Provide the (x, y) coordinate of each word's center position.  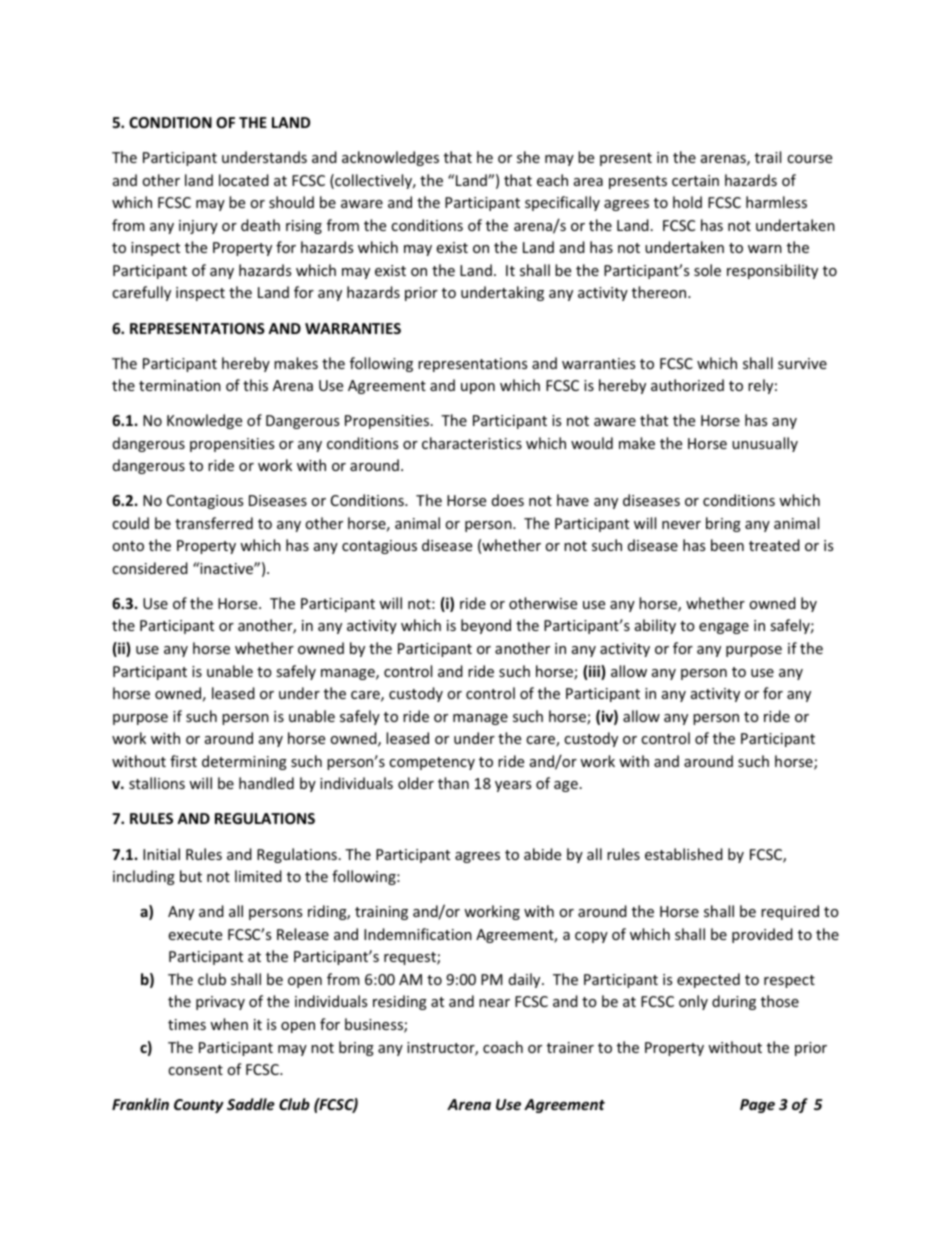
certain (695, 180)
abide (542, 854)
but (191, 876)
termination (180, 385)
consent (195, 1070)
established (684, 854)
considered (150, 568)
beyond (486, 626)
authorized (687, 385)
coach (503, 1047)
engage (724, 628)
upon (478, 388)
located (244, 180)
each (552, 180)
